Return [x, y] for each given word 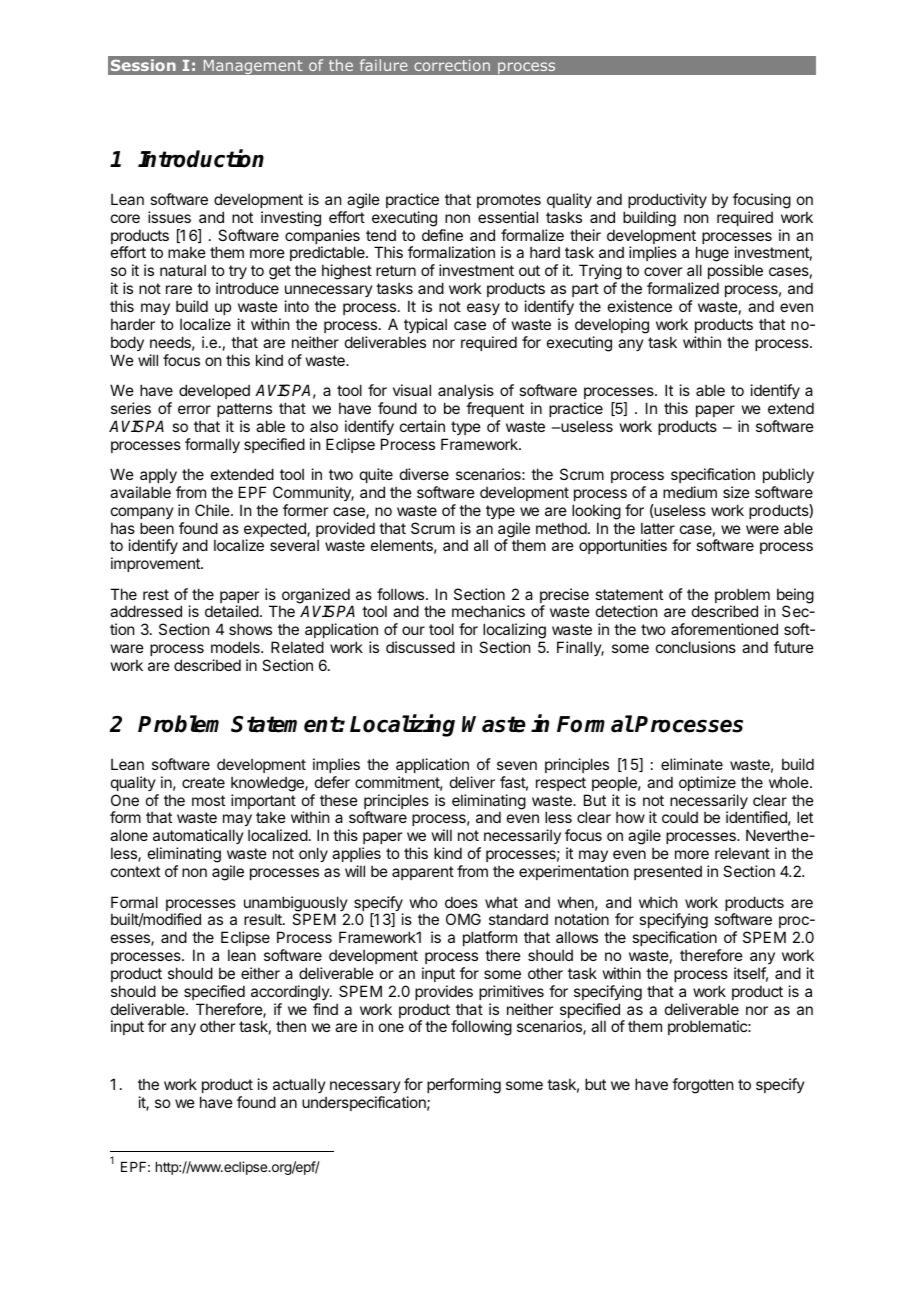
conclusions [696, 647]
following [481, 1028]
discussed [420, 647]
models [236, 647]
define [442, 235]
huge [712, 255]
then [291, 1026]
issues [169, 217]
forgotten [702, 1086]
